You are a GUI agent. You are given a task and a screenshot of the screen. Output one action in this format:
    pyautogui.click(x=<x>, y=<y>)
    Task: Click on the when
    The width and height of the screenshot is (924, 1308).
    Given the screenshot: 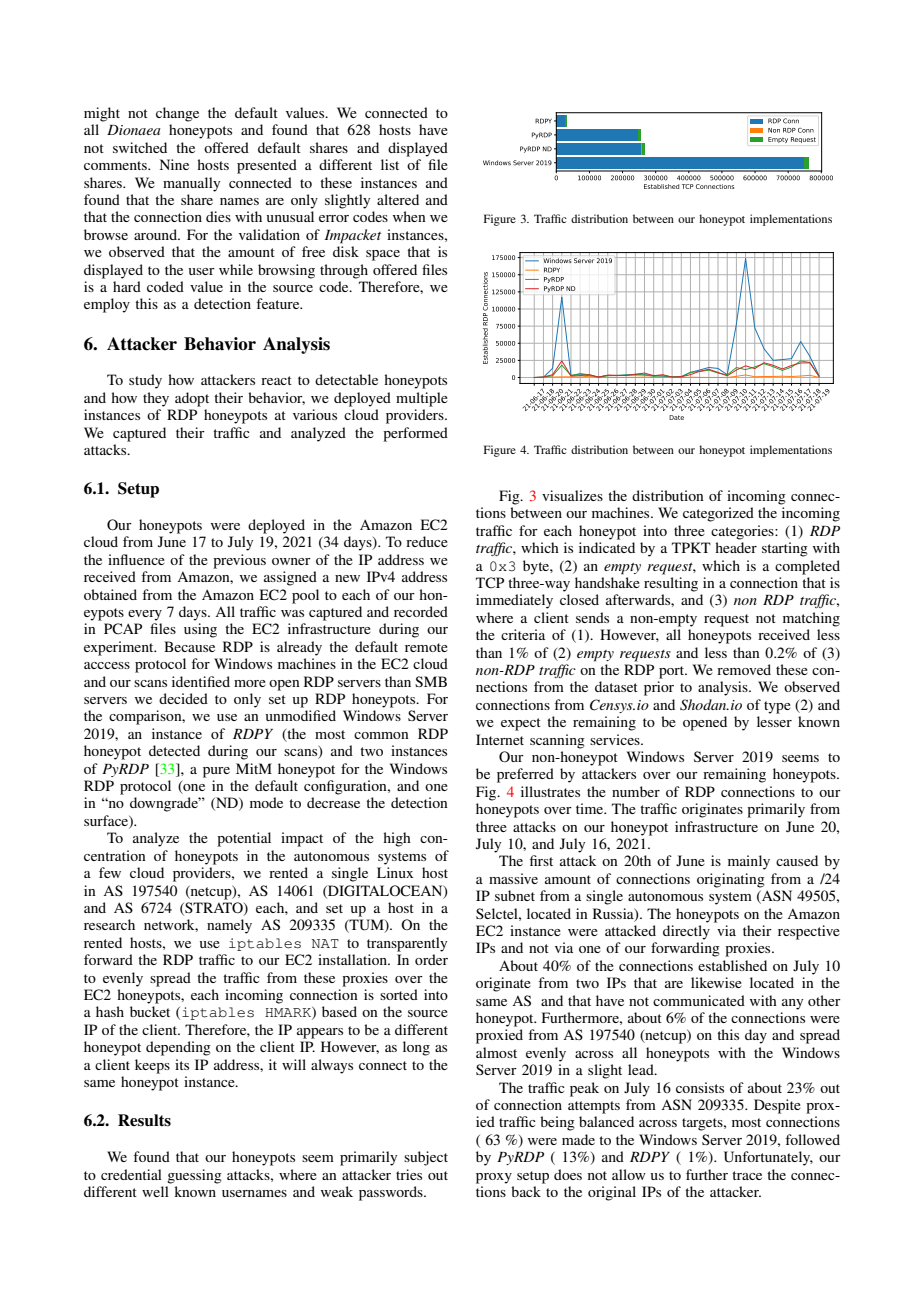 What is the action you would take?
    pyautogui.click(x=409, y=216)
